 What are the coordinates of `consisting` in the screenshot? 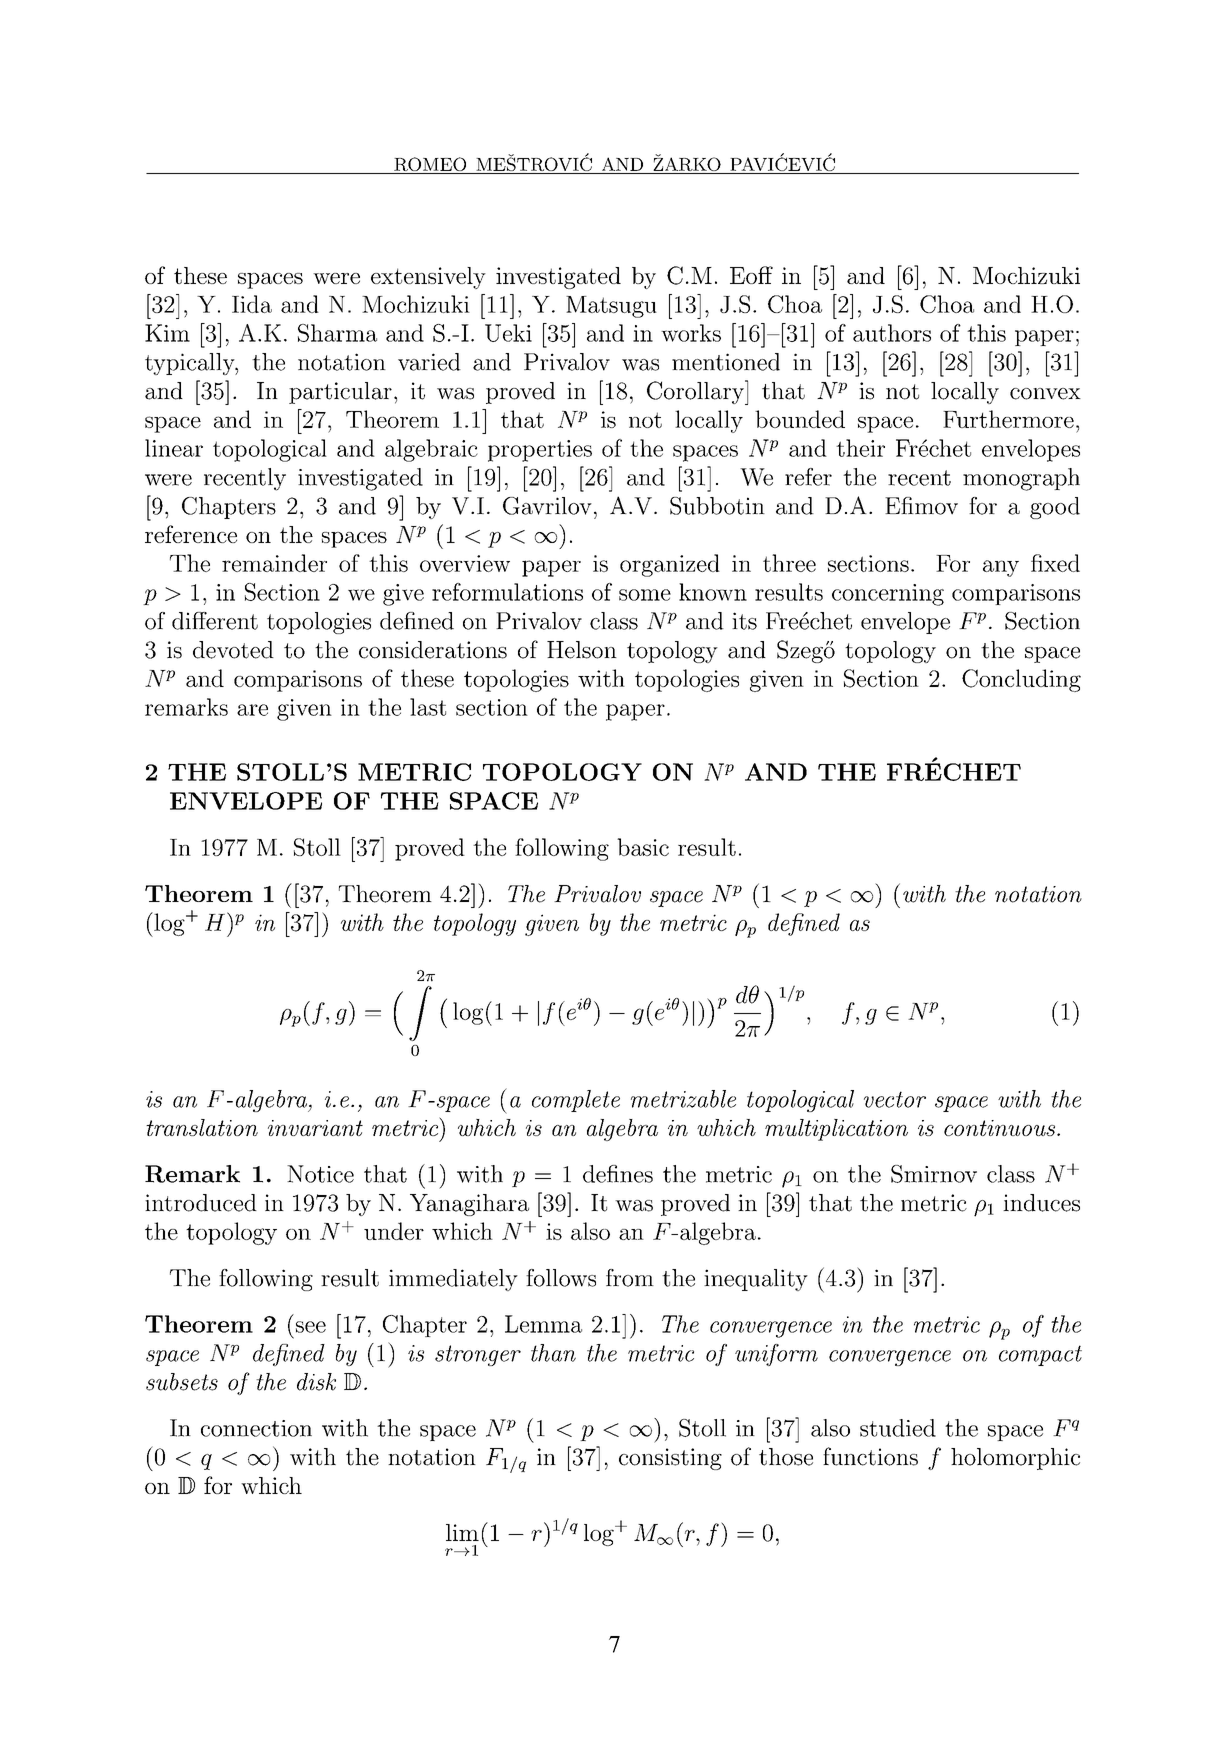 It's located at (670, 1459).
